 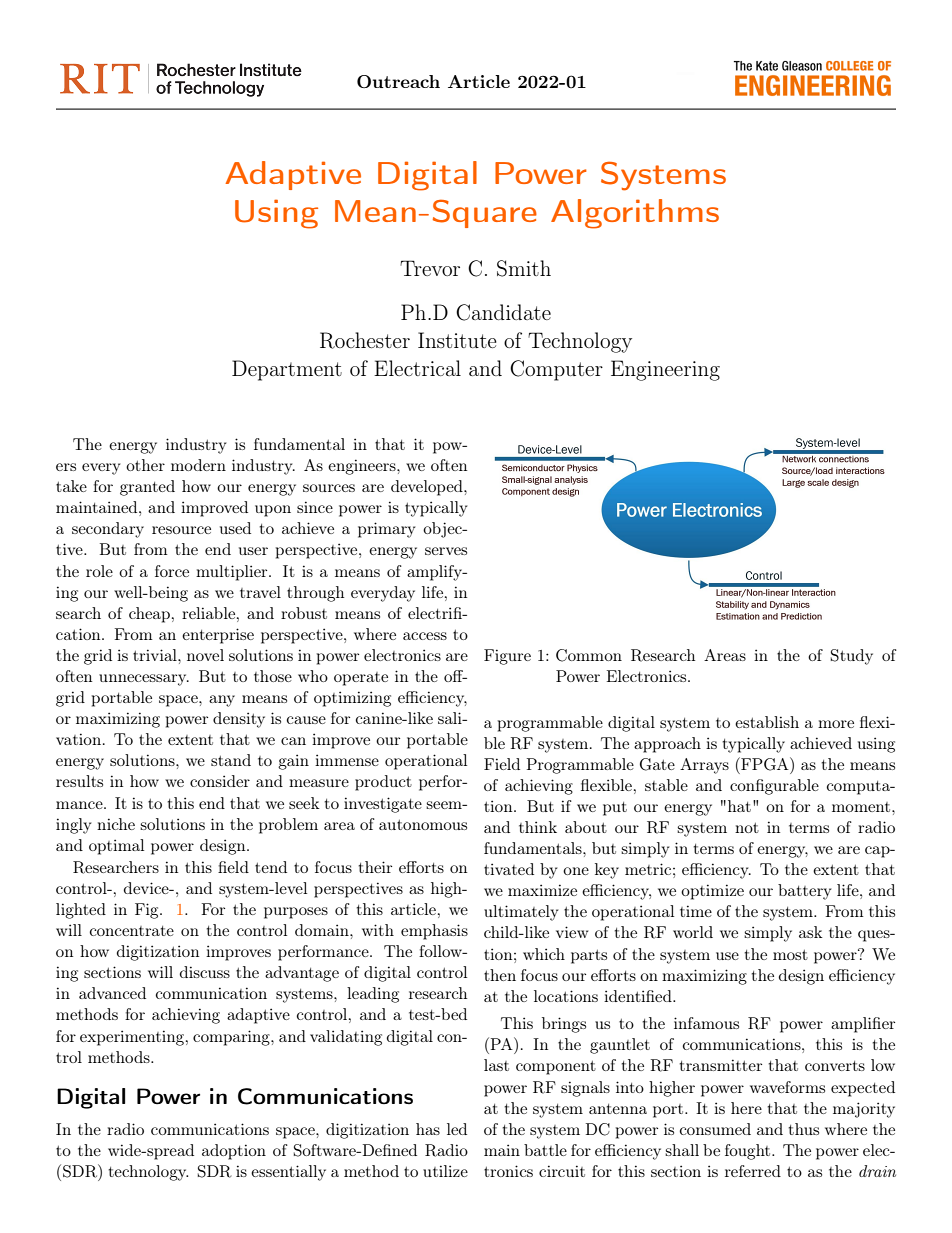 I want to click on configurable, so click(x=774, y=787).
